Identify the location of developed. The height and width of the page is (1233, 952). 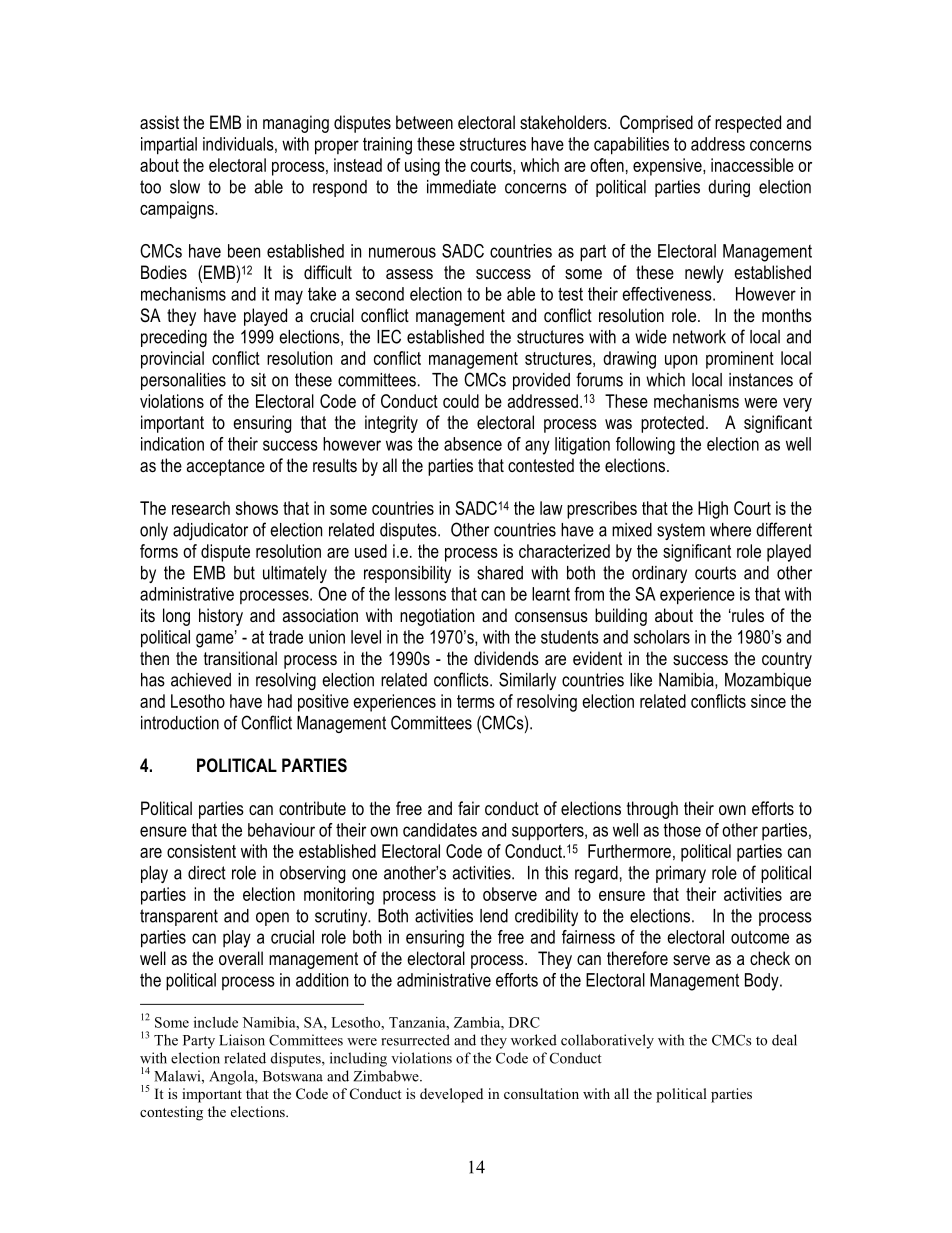
(451, 1095).
